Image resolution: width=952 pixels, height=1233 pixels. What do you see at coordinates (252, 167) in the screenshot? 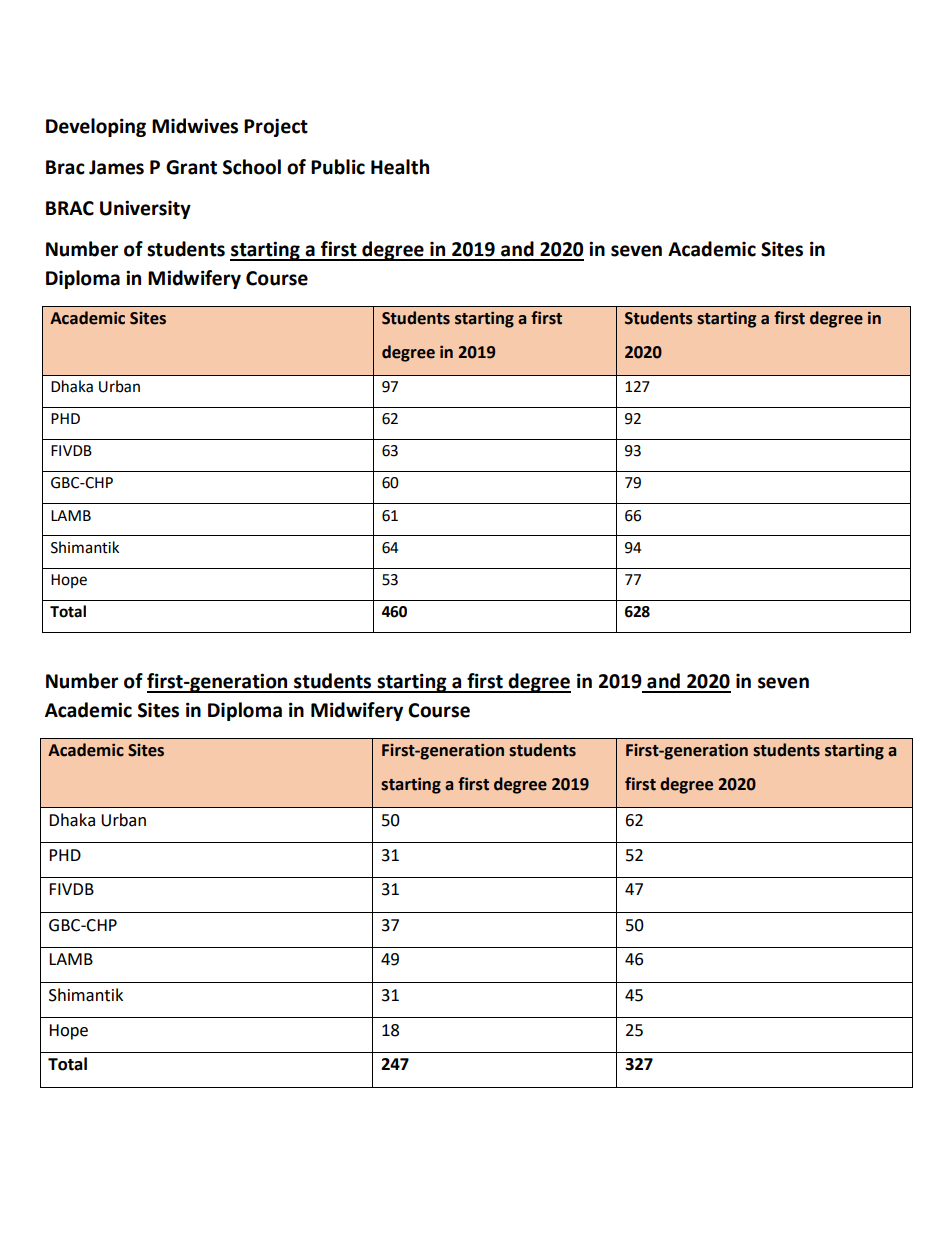
I see `School` at bounding box center [252, 167].
